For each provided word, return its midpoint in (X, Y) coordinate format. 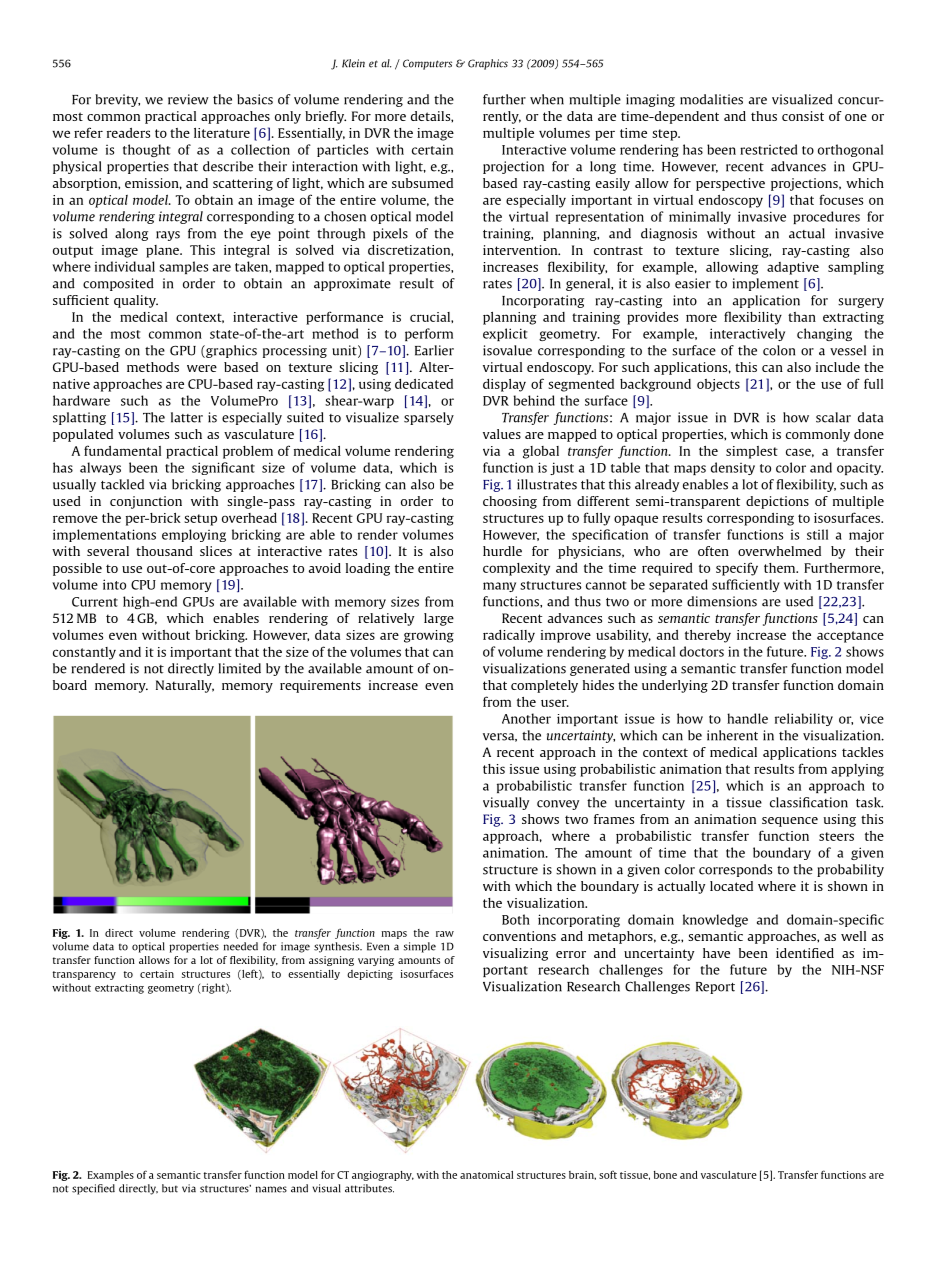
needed (241, 946)
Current (95, 602)
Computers (427, 64)
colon (779, 350)
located (731, 886)
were (202, 368)
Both (516, 919)
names (271, 1189)
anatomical (486, 1175)
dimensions (722, 601)
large (439, 619)
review (188, 99)
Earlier (434, 350)
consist (803, 116)
